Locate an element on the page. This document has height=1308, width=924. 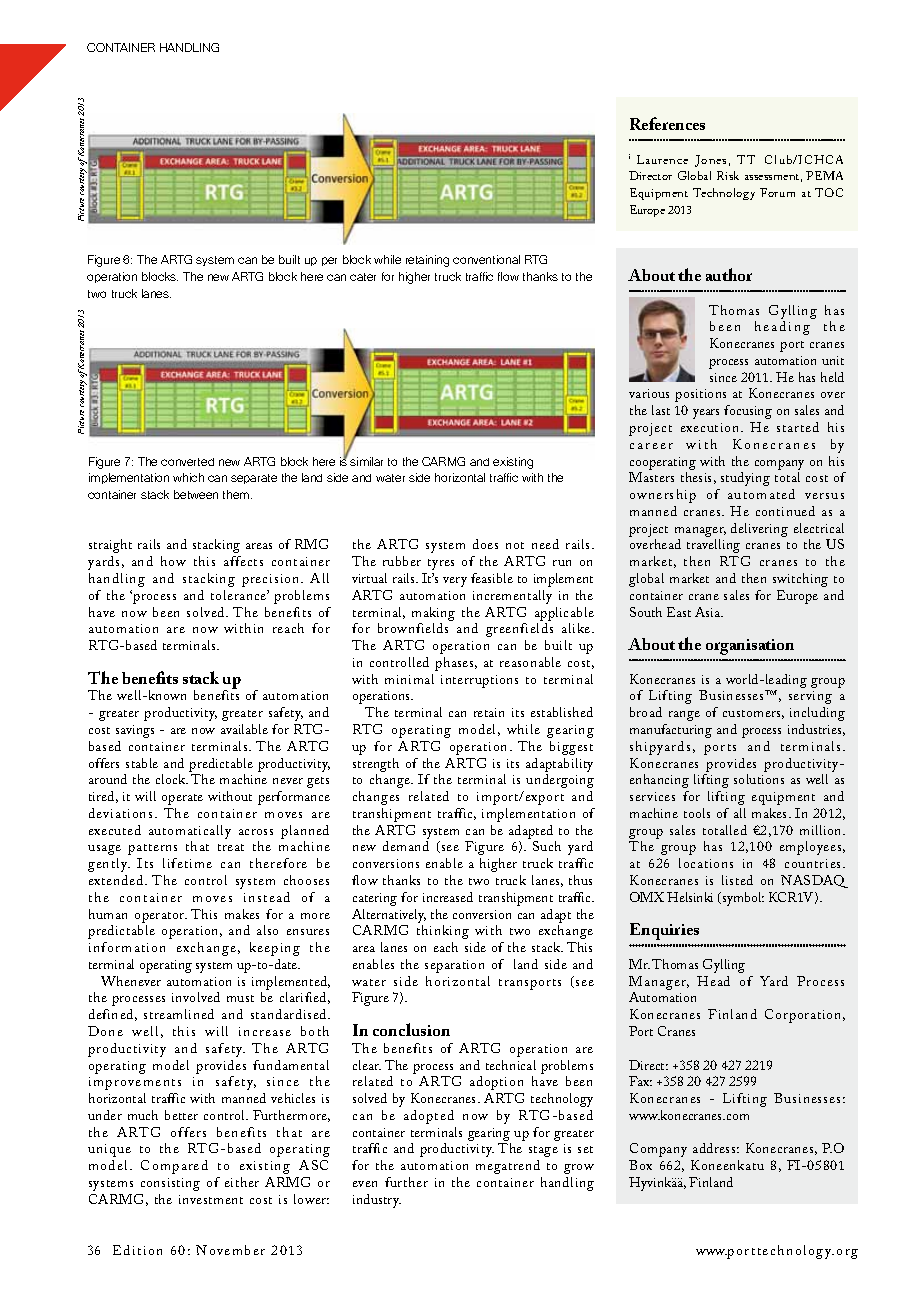
does is located at coordinates (485, 544).
